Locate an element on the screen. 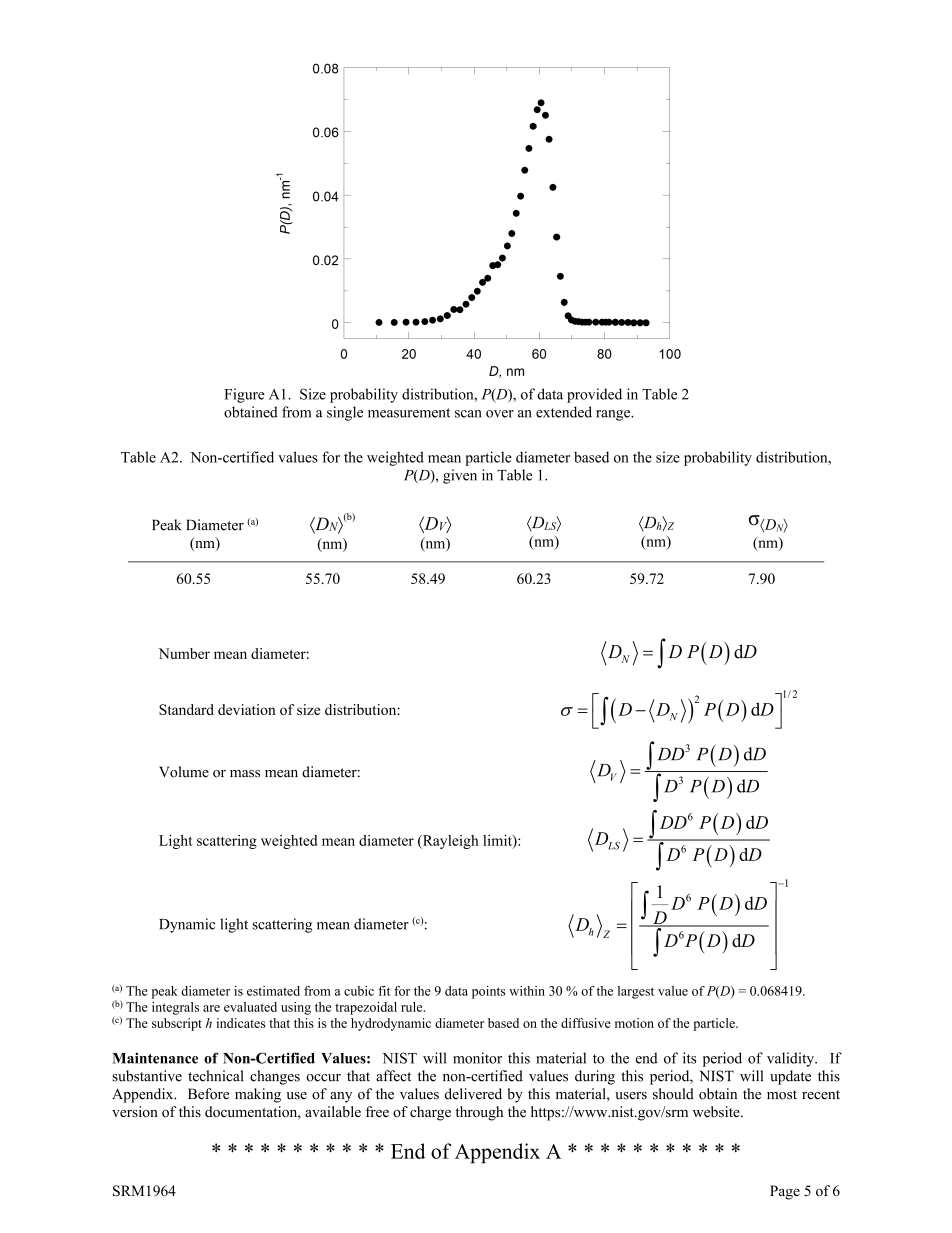 This screenshot has height=1233, width=952. scan is located at coordinates (468, 414).
